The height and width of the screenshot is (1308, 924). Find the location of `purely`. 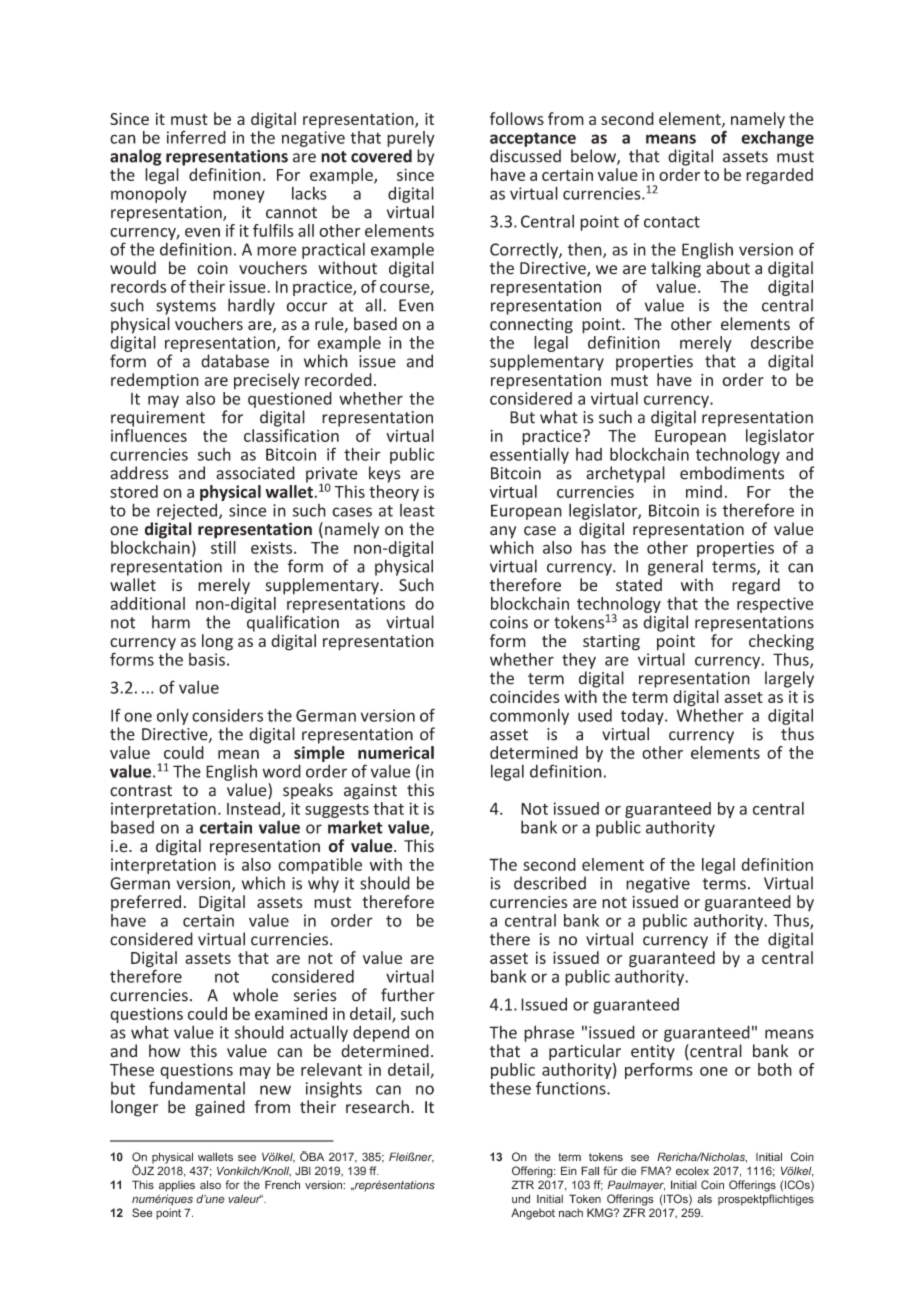

purely is located at coordinates (411, 139).
